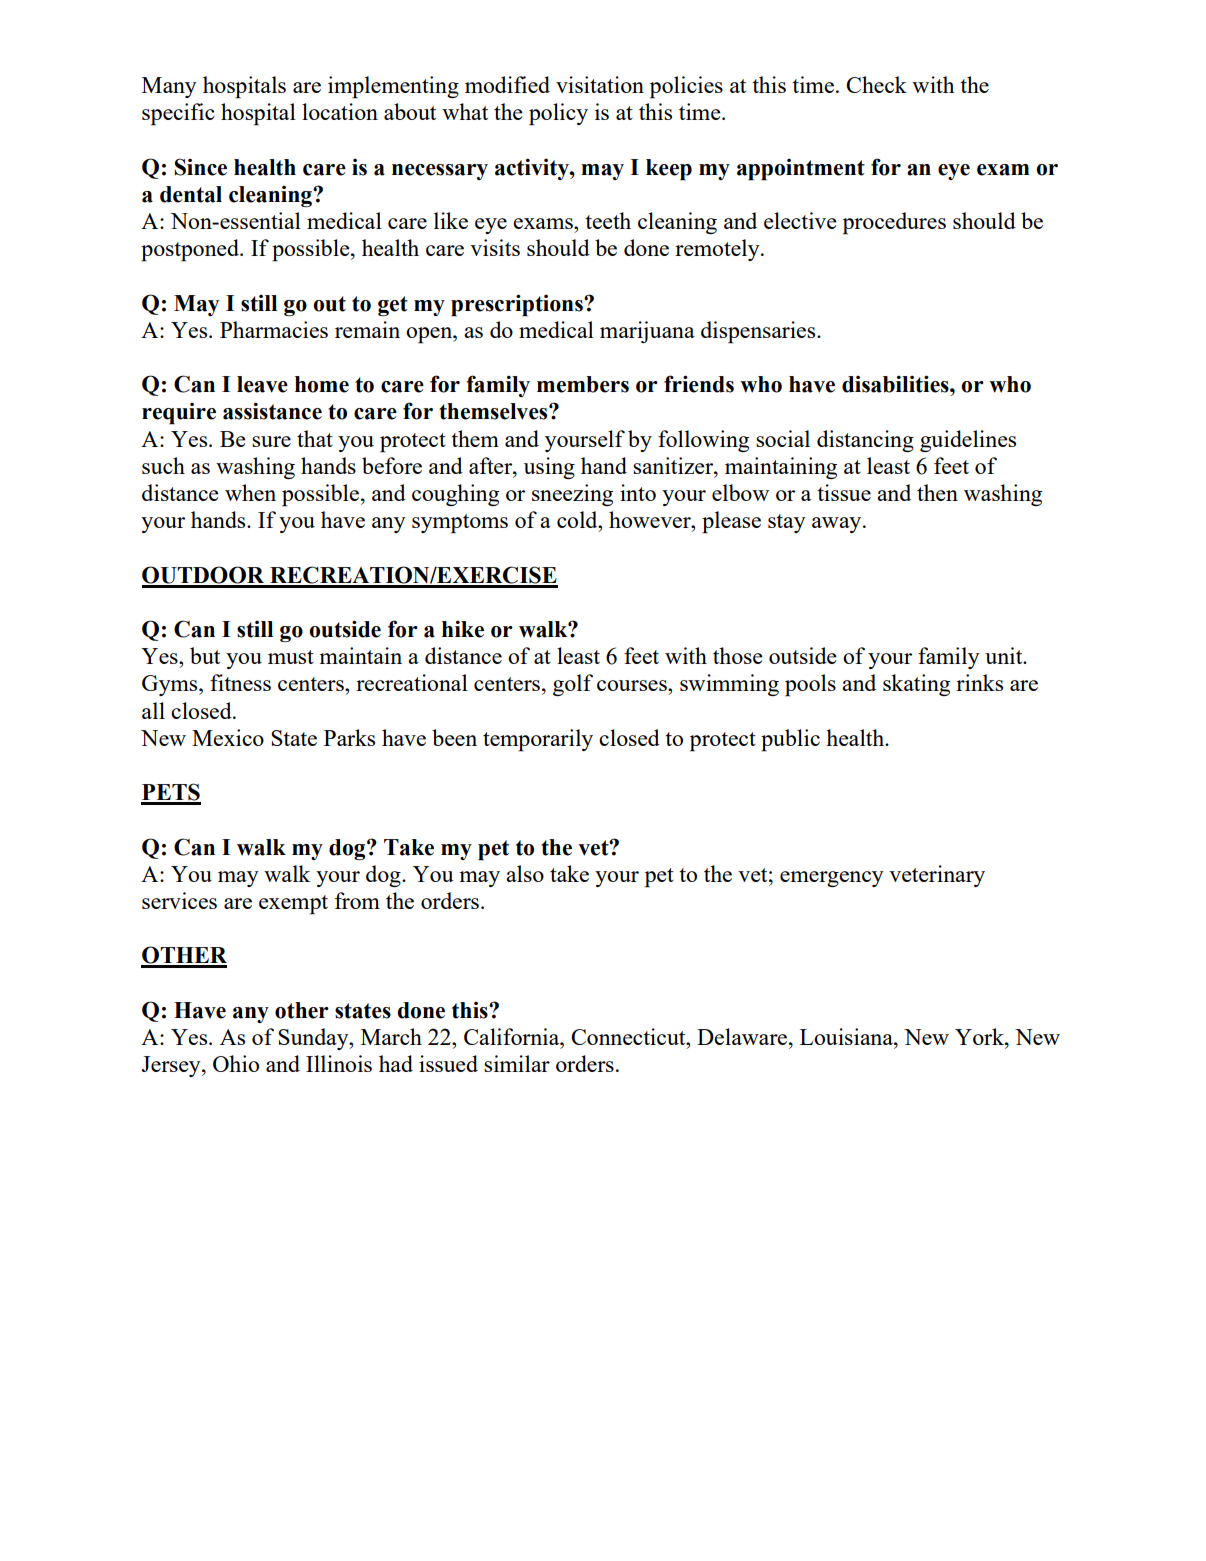 The image size is (1206, 1561). Describe the element at coordinates (178, 114) in the screenshot. I see `specific` at that location.
